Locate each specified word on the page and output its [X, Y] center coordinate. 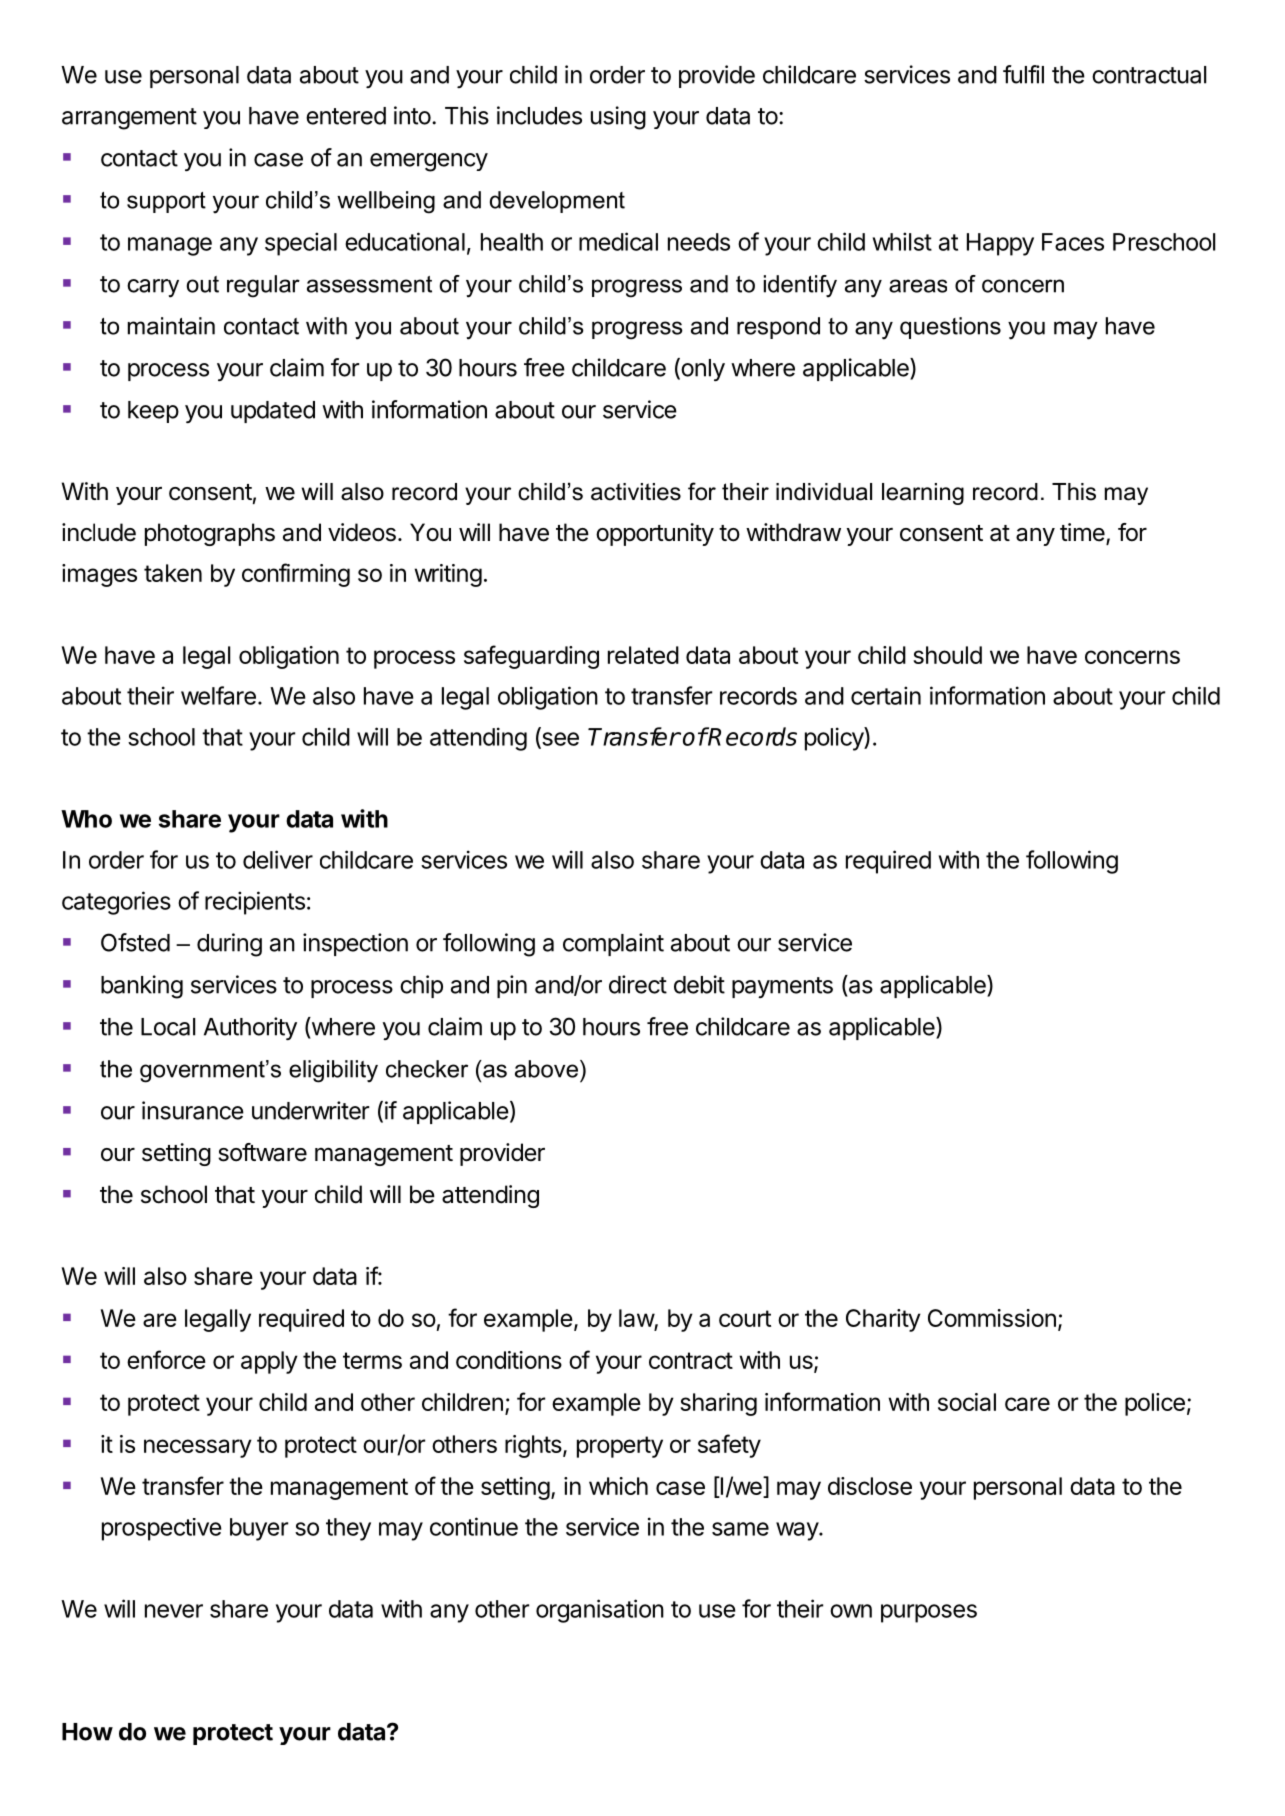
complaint [613, 944]
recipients [255, 903]
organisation [600, 1611]
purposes [929, 1613]
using [618, 118]
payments [782, 987]
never [174, 1611]
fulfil [1023, 74]
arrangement [129, 119]
